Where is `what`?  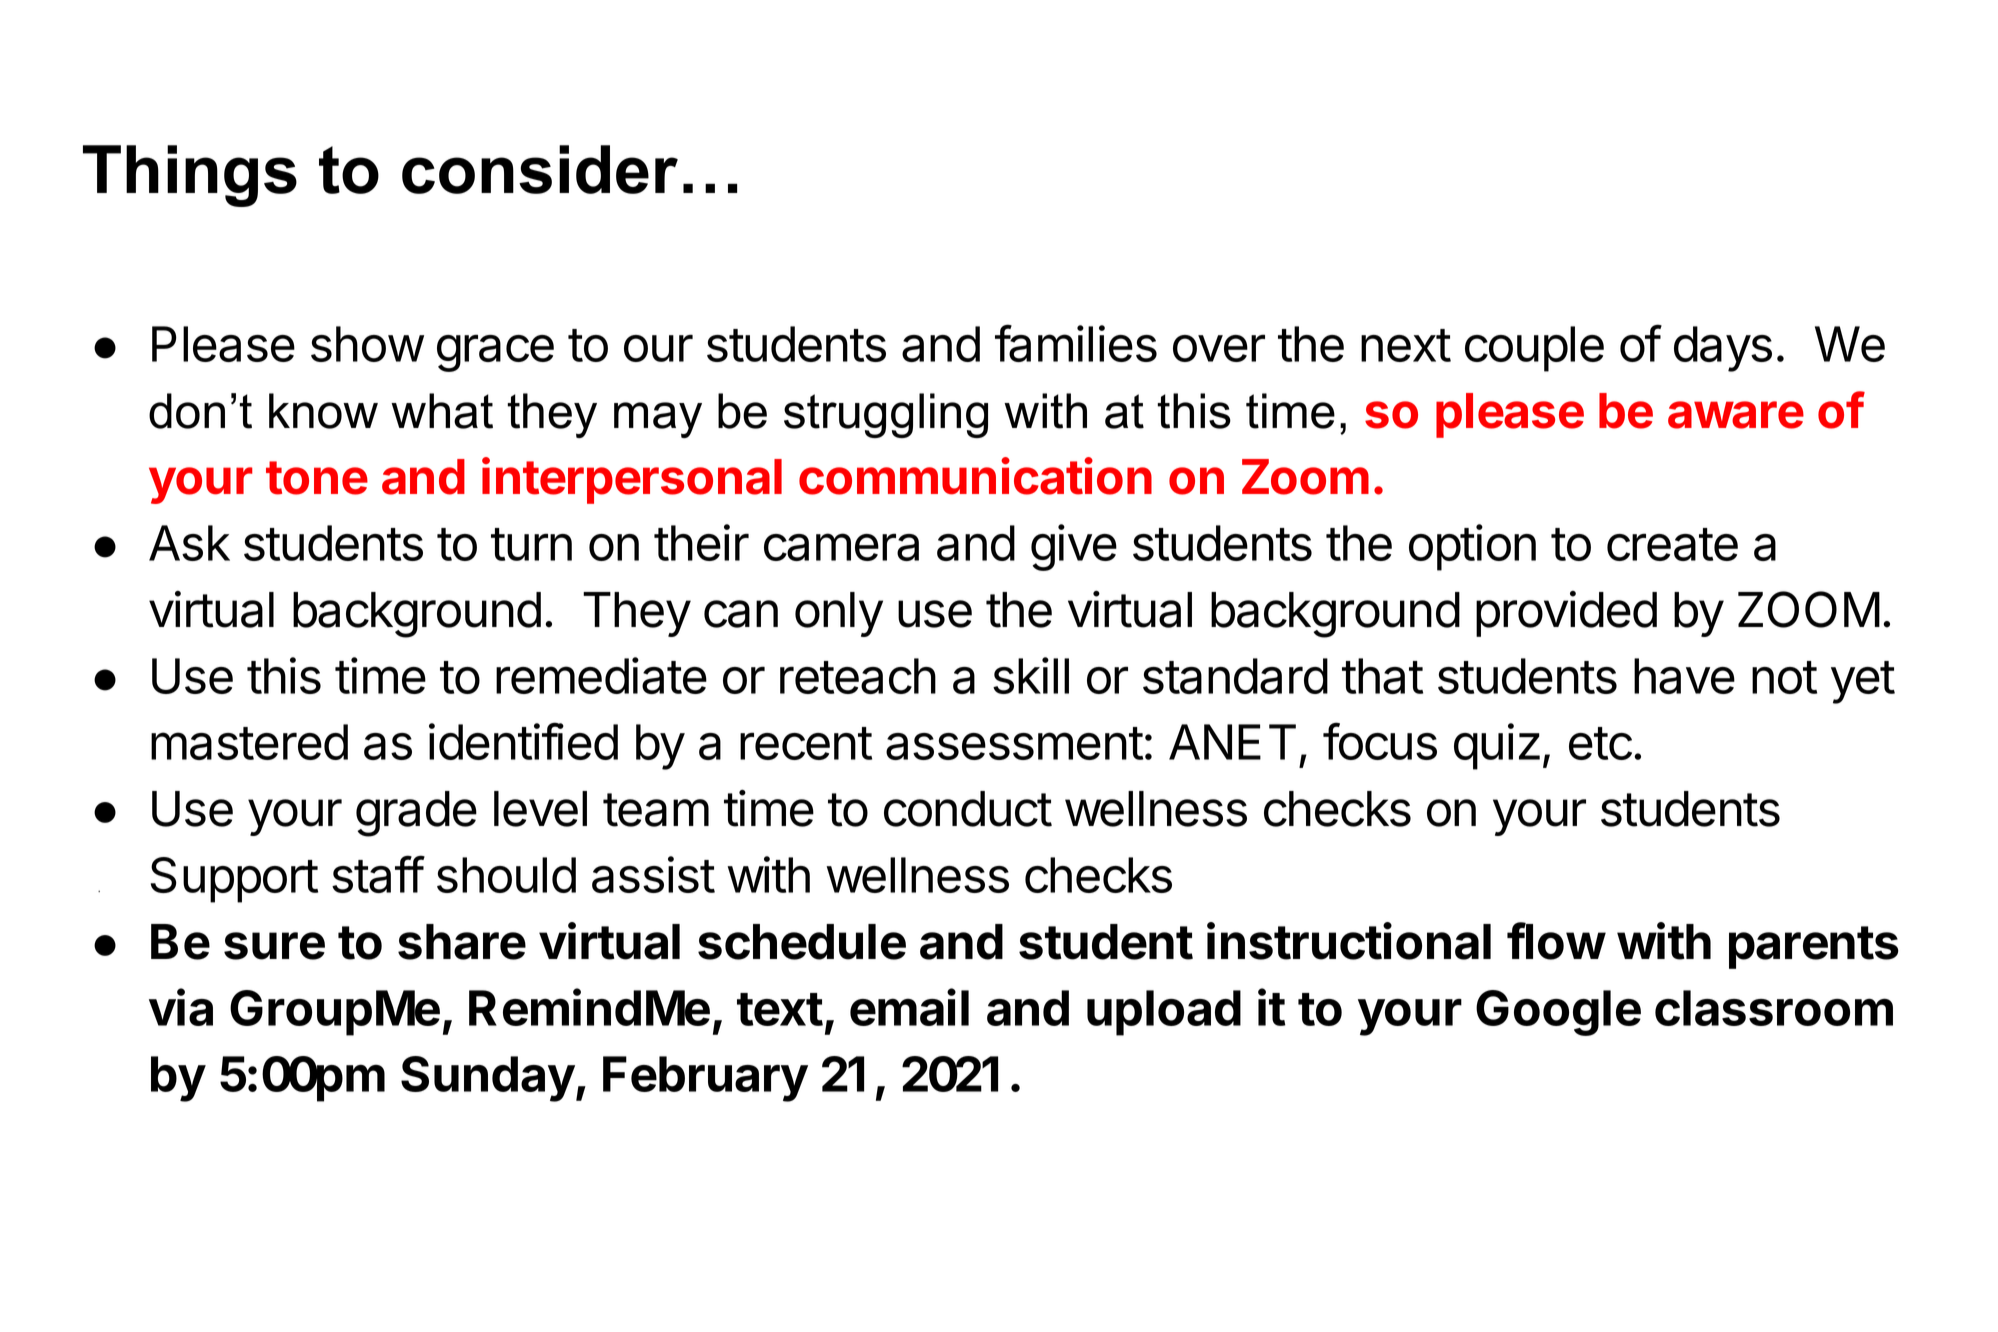 what is located at coordinates (442, 411).
